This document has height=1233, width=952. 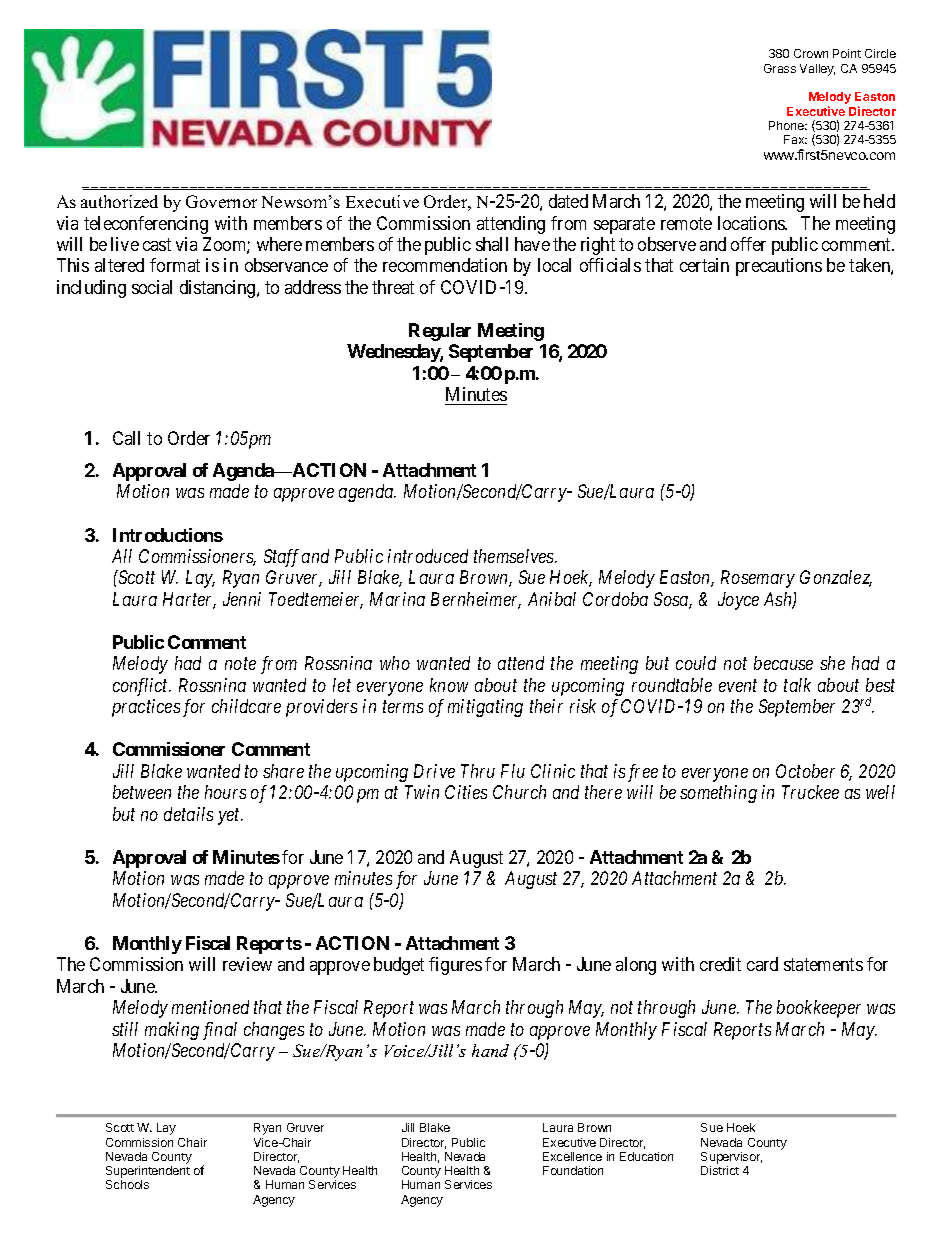 What do you see at coordinates (731, 1158) in the document?
I see `Supervisor` at bounding box center [731, 1158].
